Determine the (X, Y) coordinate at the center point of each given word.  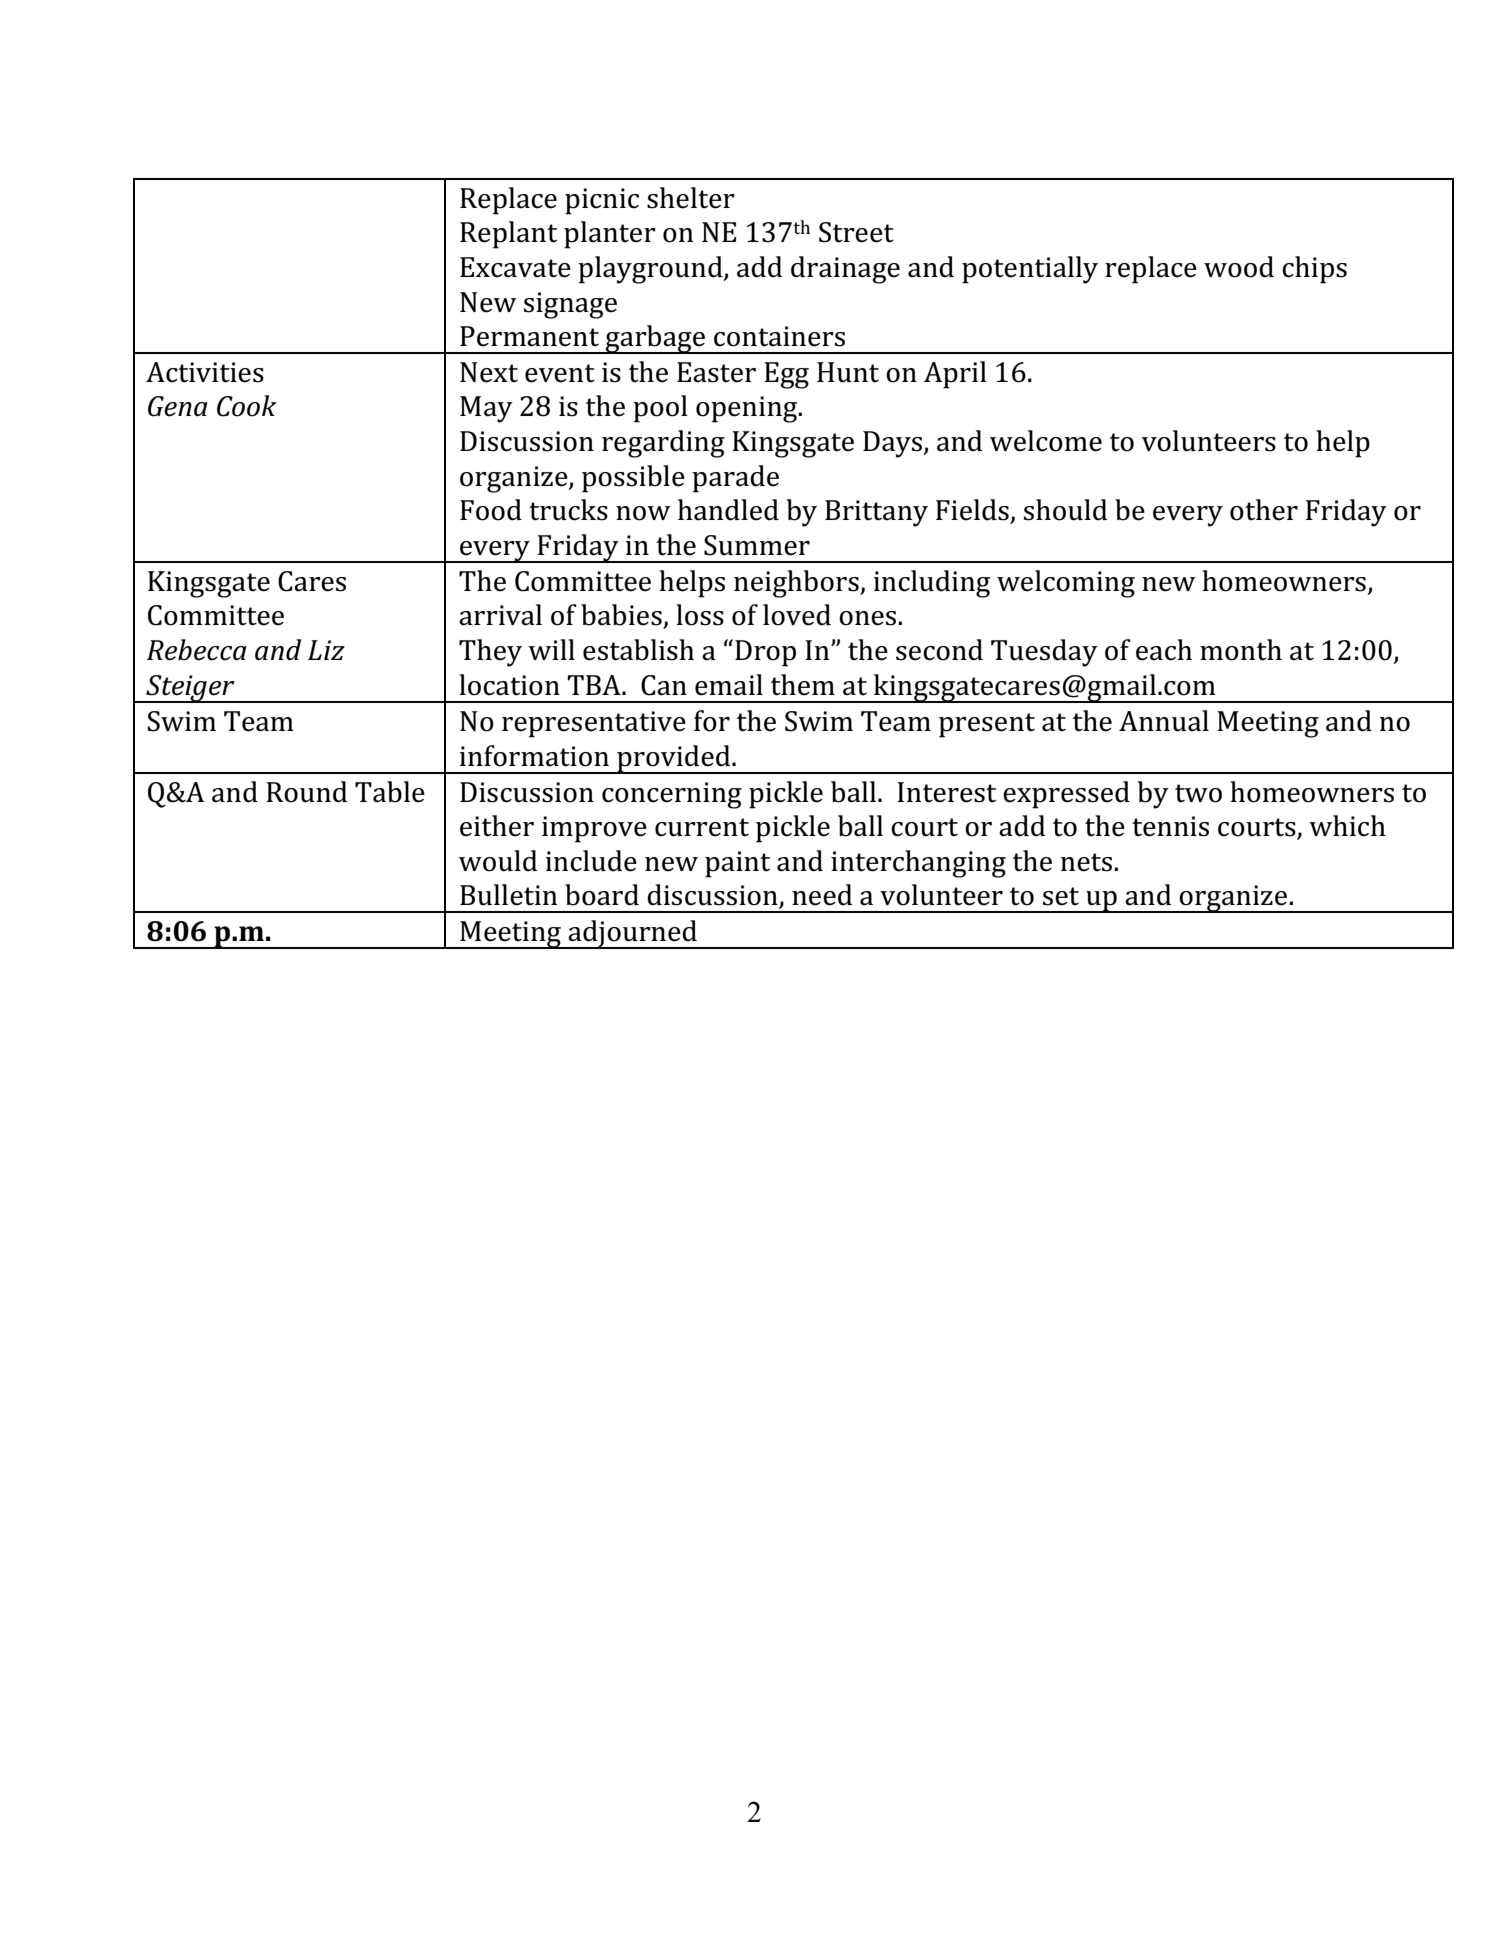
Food (491, 510)
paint (737, 864)
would (498, 861)
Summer (757, 545)
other (1264, 510)
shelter (691, 198)
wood (1239, 267)
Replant (508, 235)
